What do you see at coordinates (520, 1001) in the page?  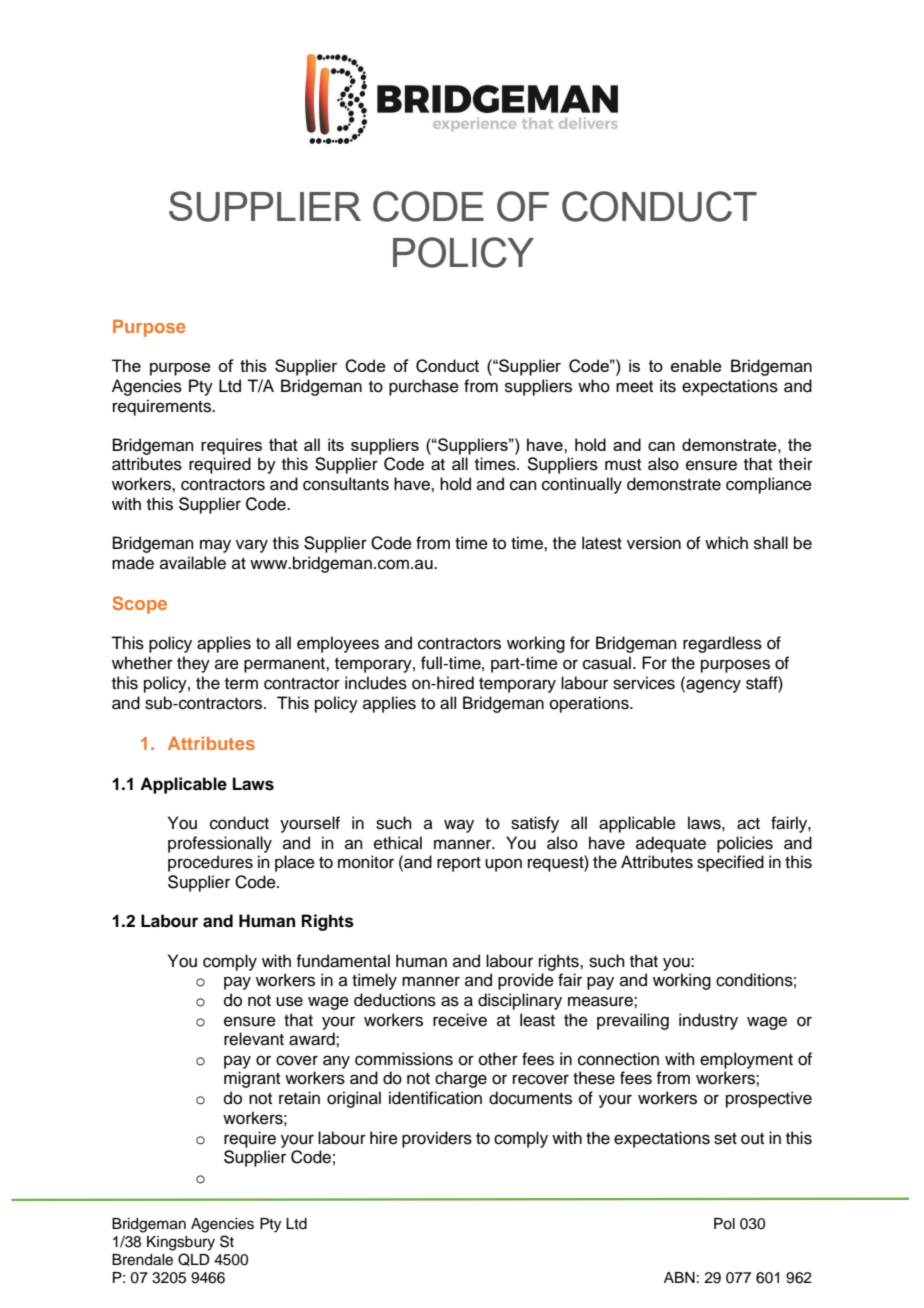 I see `disciplinary` at bounding box center [520, 1001].
